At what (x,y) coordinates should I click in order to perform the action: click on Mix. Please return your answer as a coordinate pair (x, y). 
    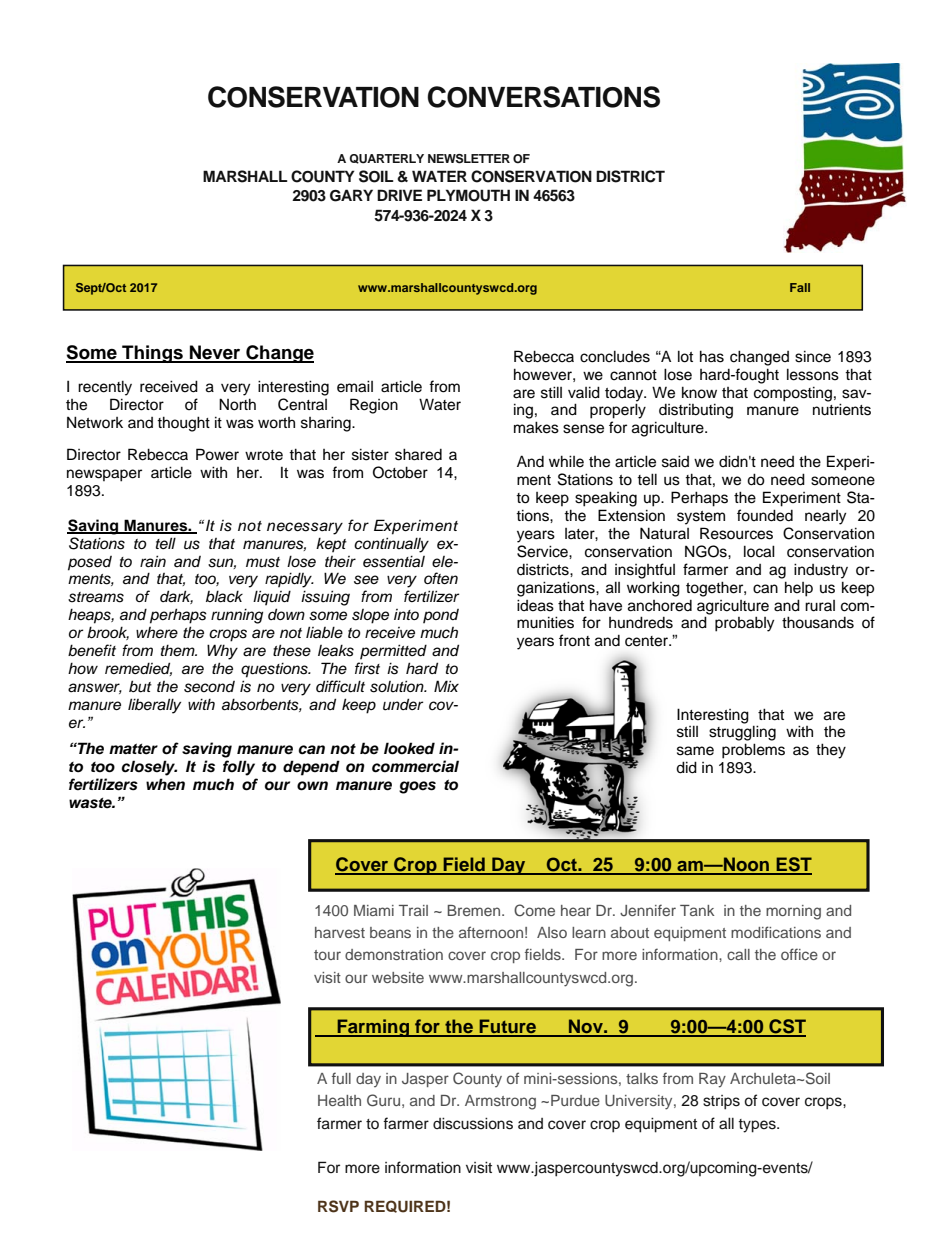
    Looking at the image, I should click on (446, 686).
